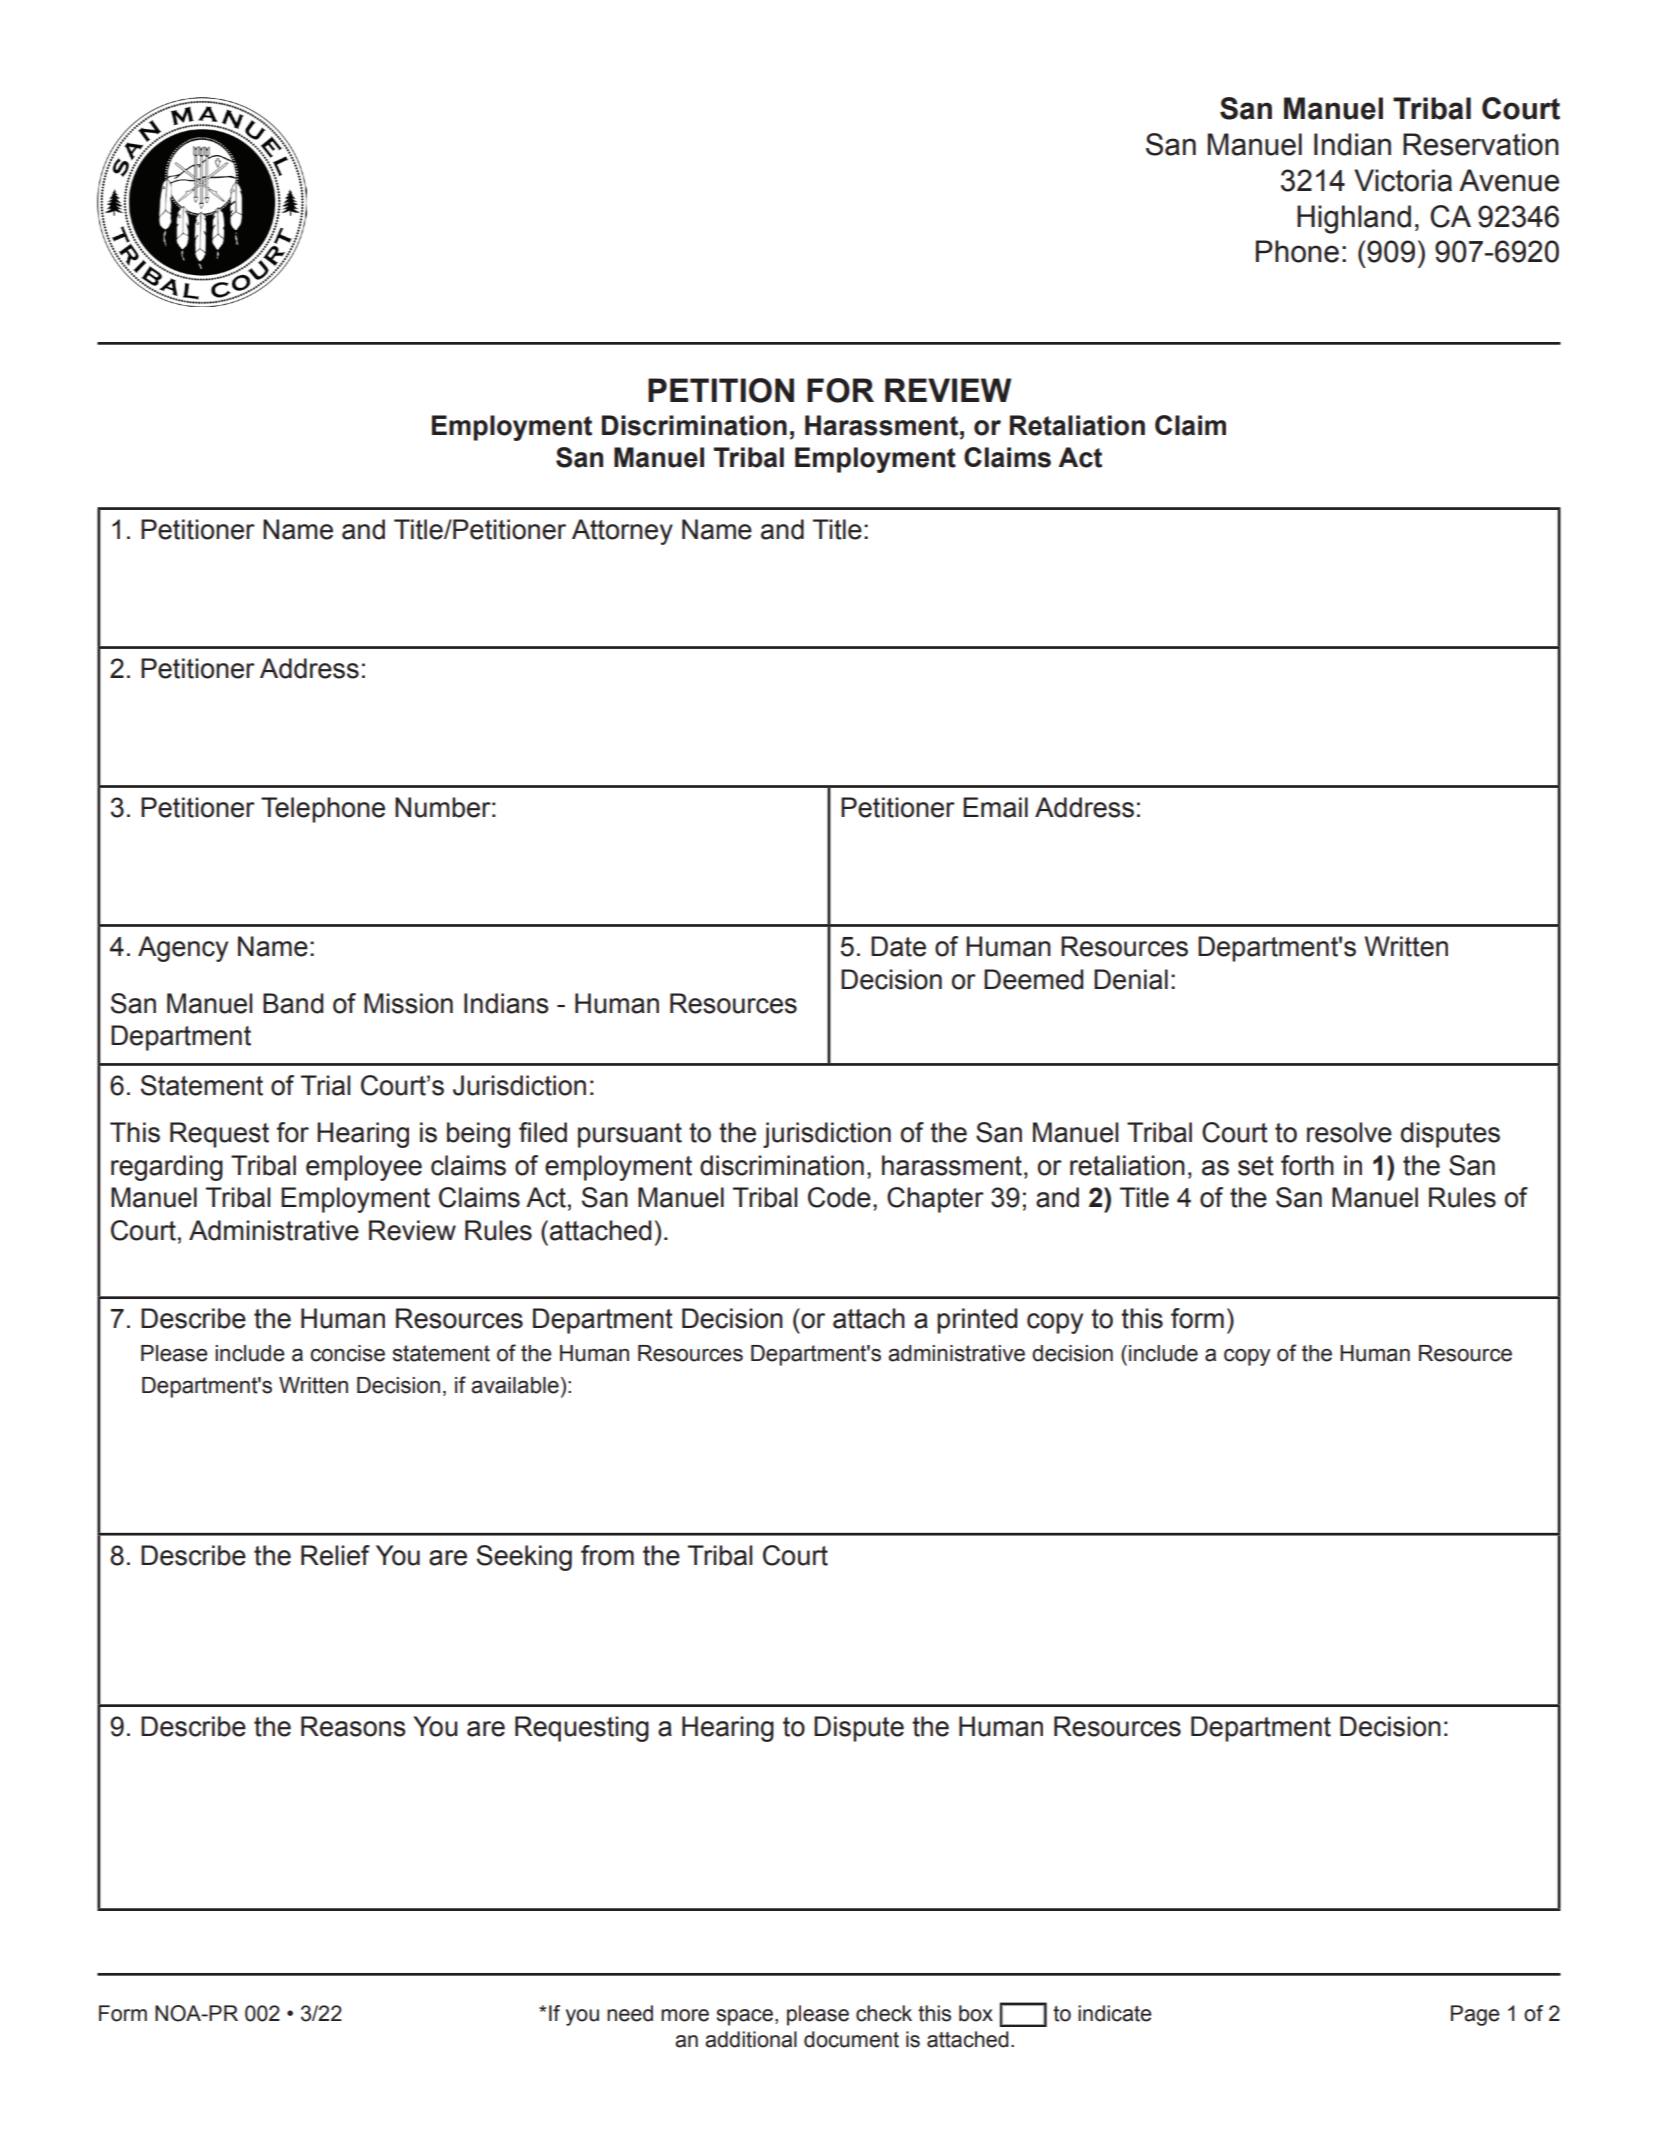 This screenshot has height=2146, width=1658. I want to click on Relief, so click(335, 1555).
